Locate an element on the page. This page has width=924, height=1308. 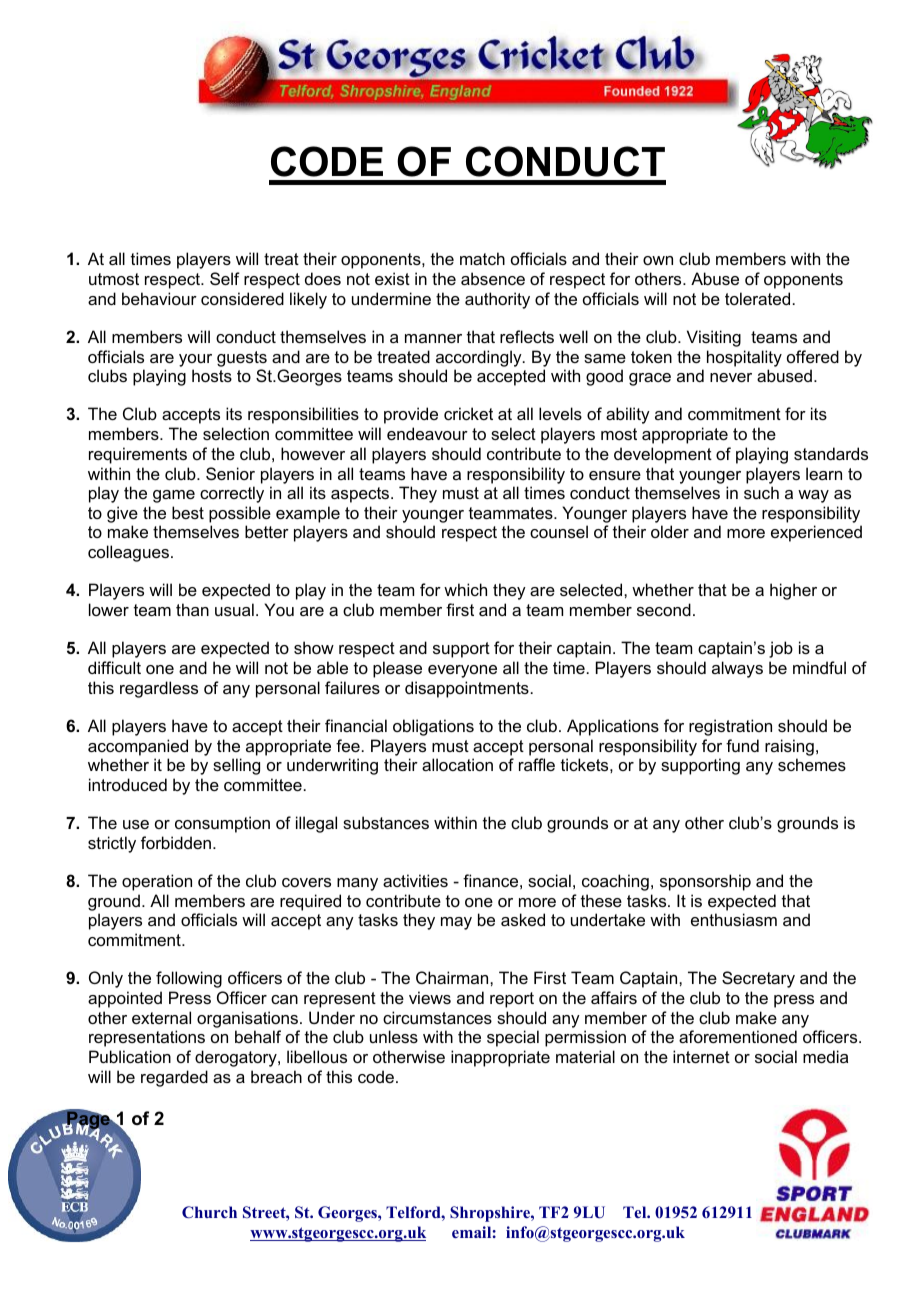
special is located at coordinates (513, 1038).
